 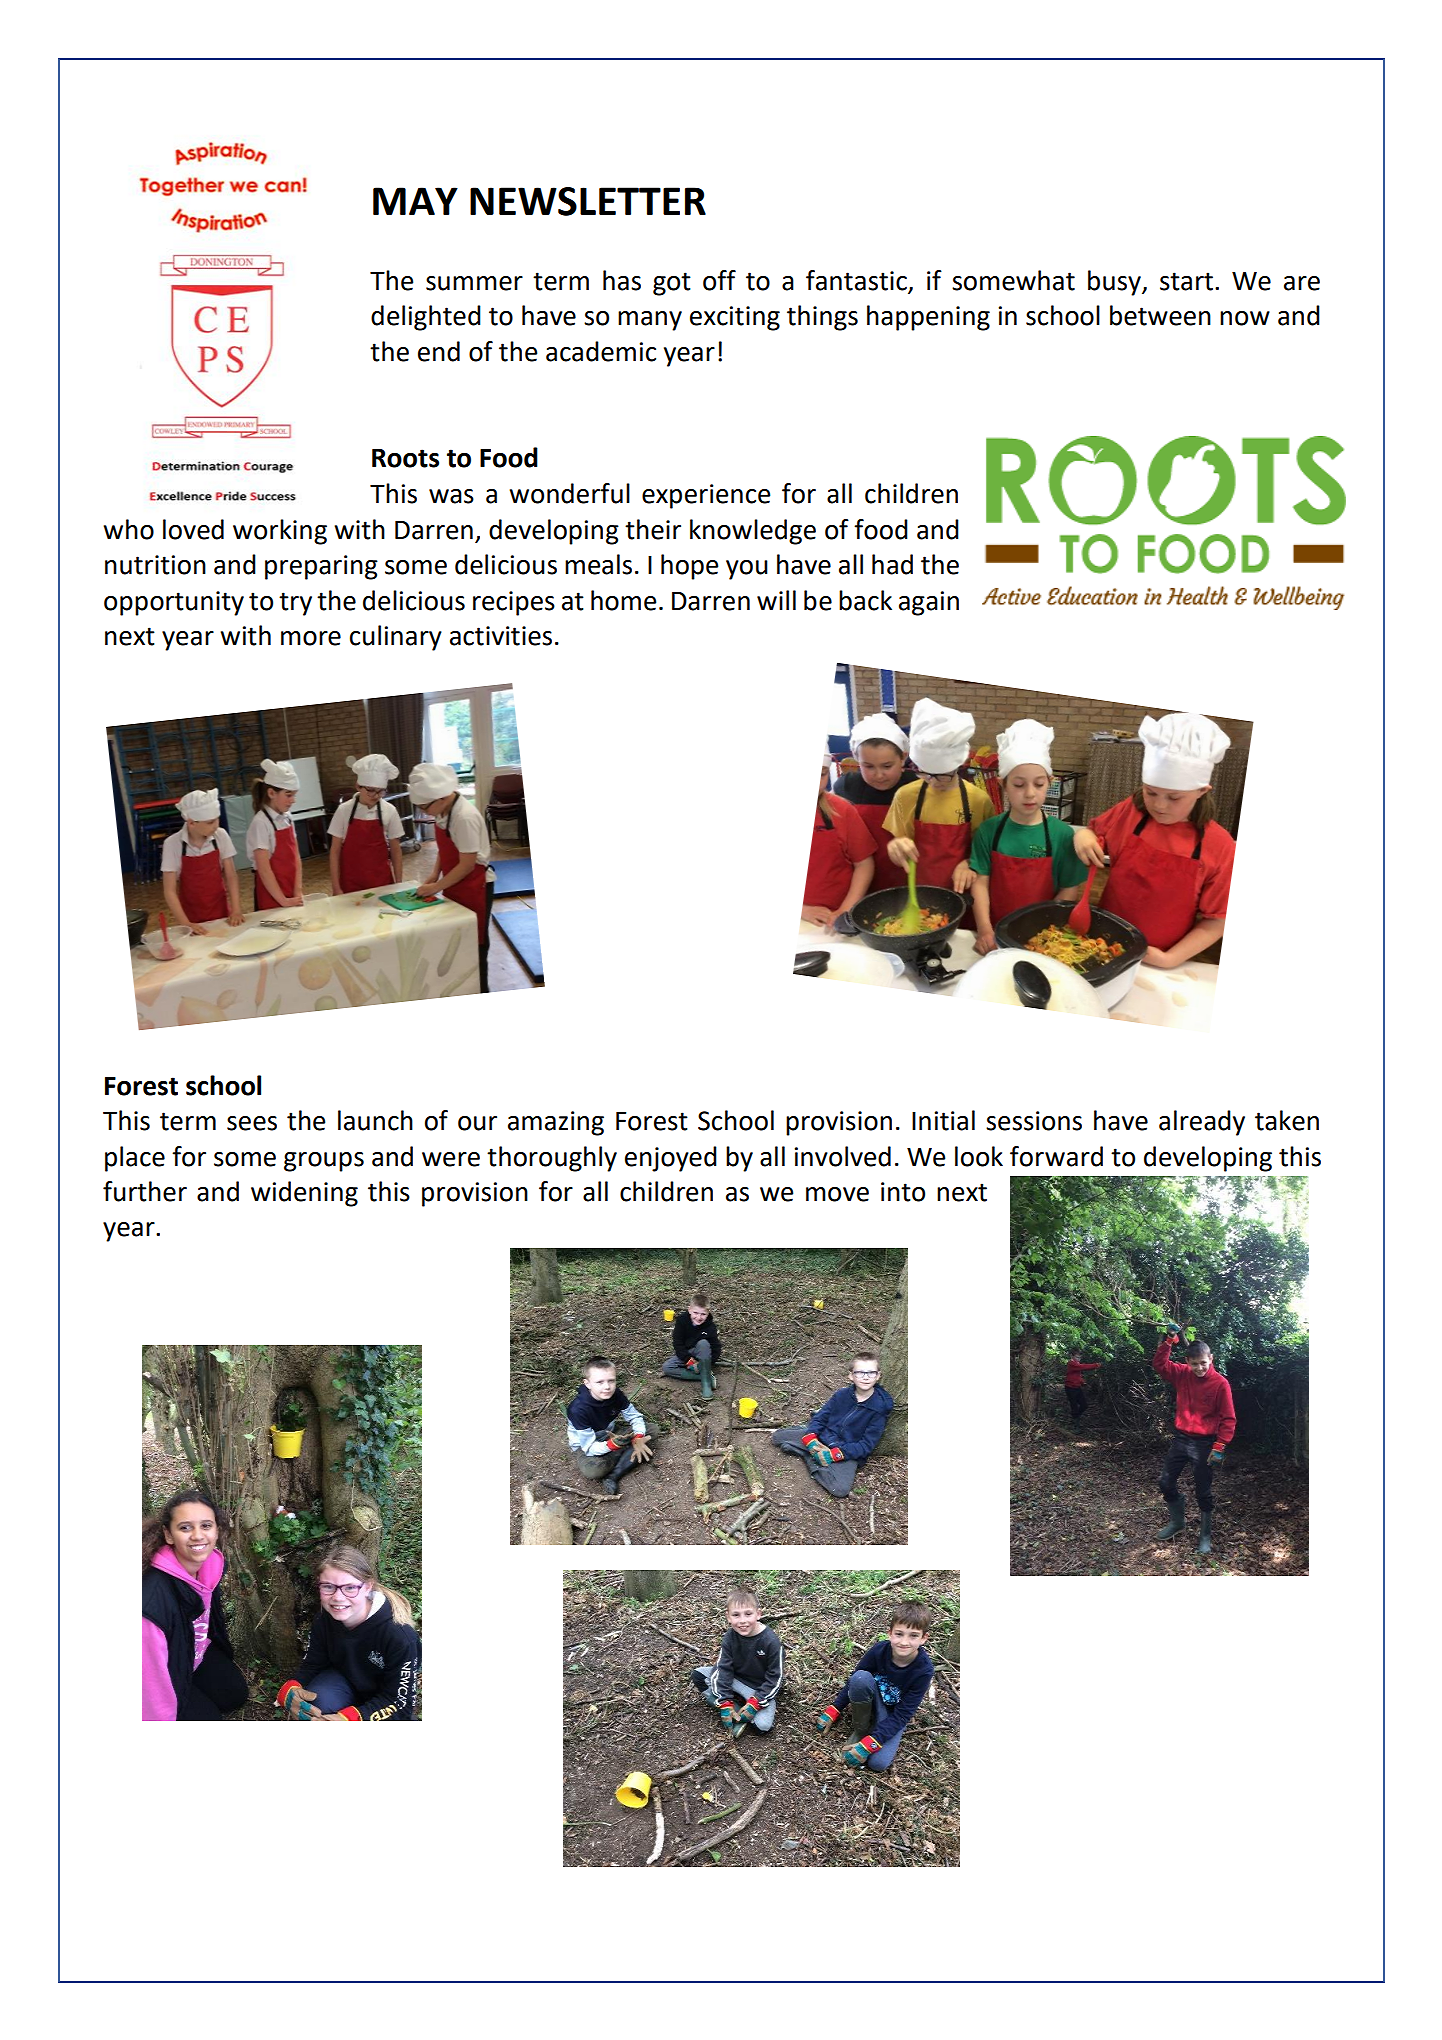 What do you see at coordinates (311, 638) in the screenshot?
I see `more` at bounding box center [311, 638].
